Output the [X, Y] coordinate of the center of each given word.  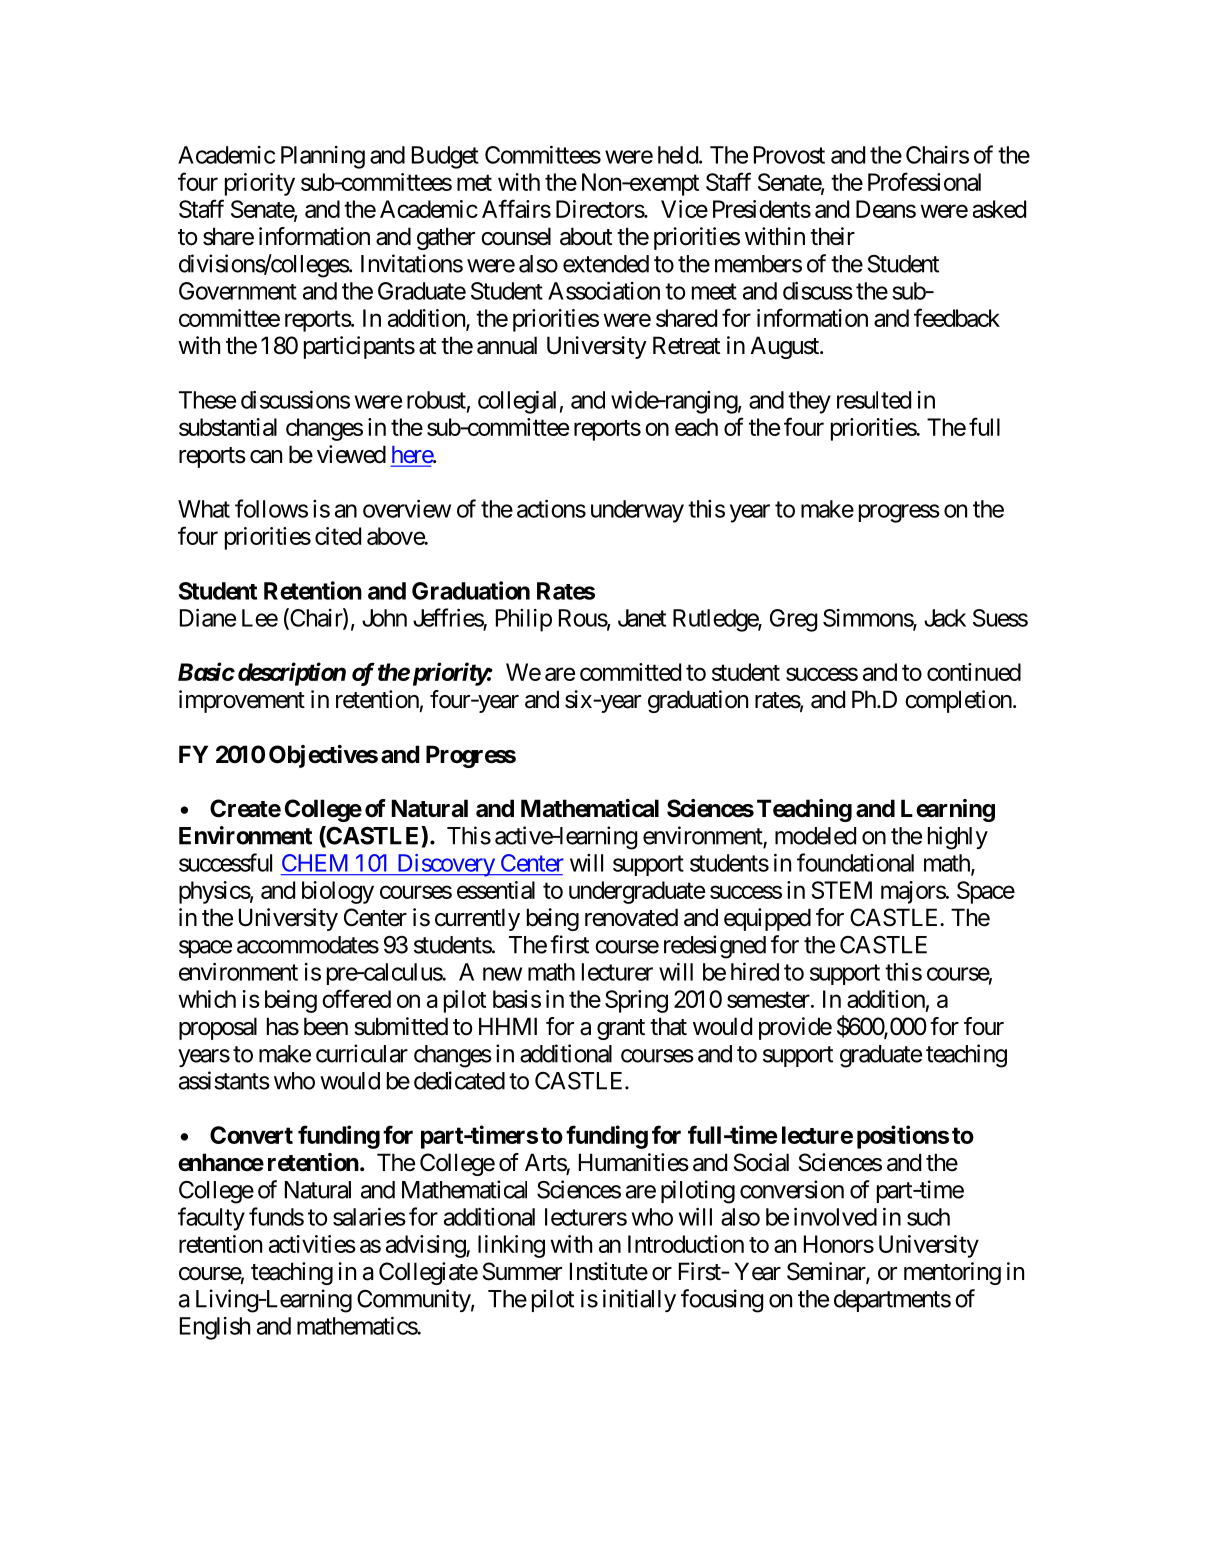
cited [338, 536]
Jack [945, 618]
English [215, 1328]
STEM [841, 890]
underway [637, 511]
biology [338, 892]
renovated [631, 917]
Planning [323, 157]
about [586, 236]
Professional [924, 181]
